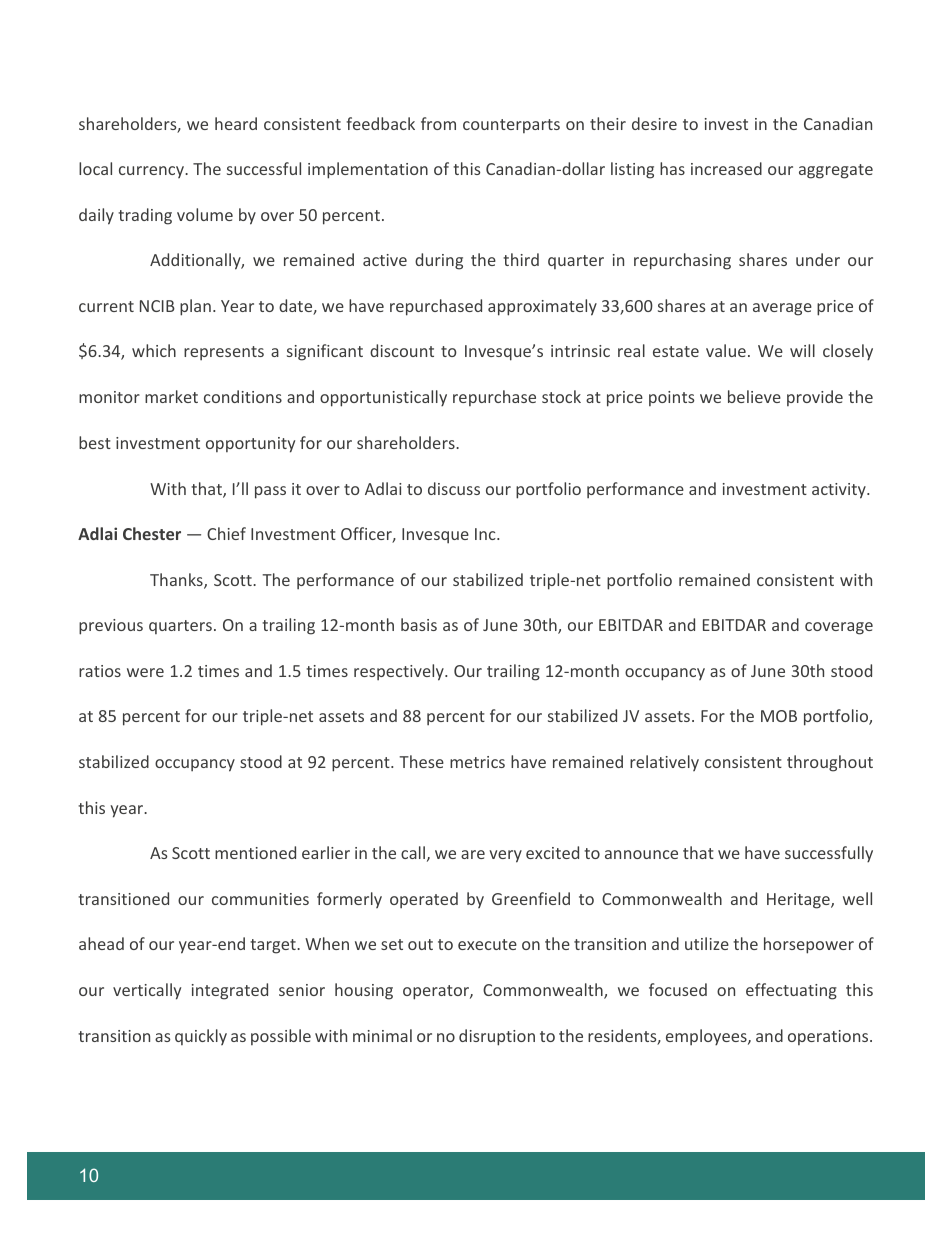 The image size is (952, 1233). What do you see at coordinates (201, 1037) in the image?
I see `quickly` at bounding box center [201, 1037].
